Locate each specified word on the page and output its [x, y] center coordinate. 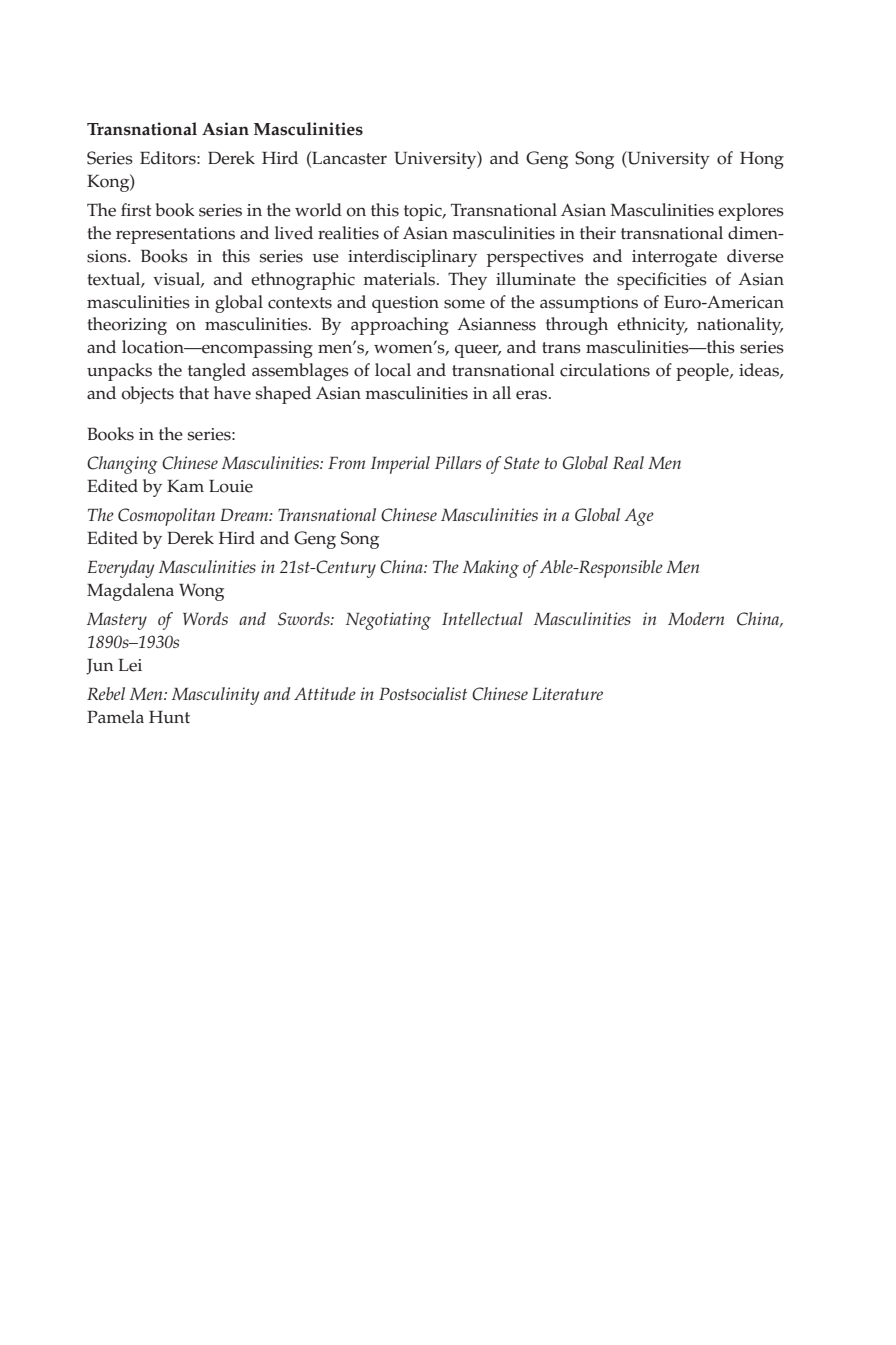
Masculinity [215, 696]
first [136, 210]
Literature [567, 693]
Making [491, 569]
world [318, 210]
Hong [762, 160]
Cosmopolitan [166, 517]
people [703, 372]
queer [478, 351]
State [522, 463]
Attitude [325, 693]
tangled [217, 372]
